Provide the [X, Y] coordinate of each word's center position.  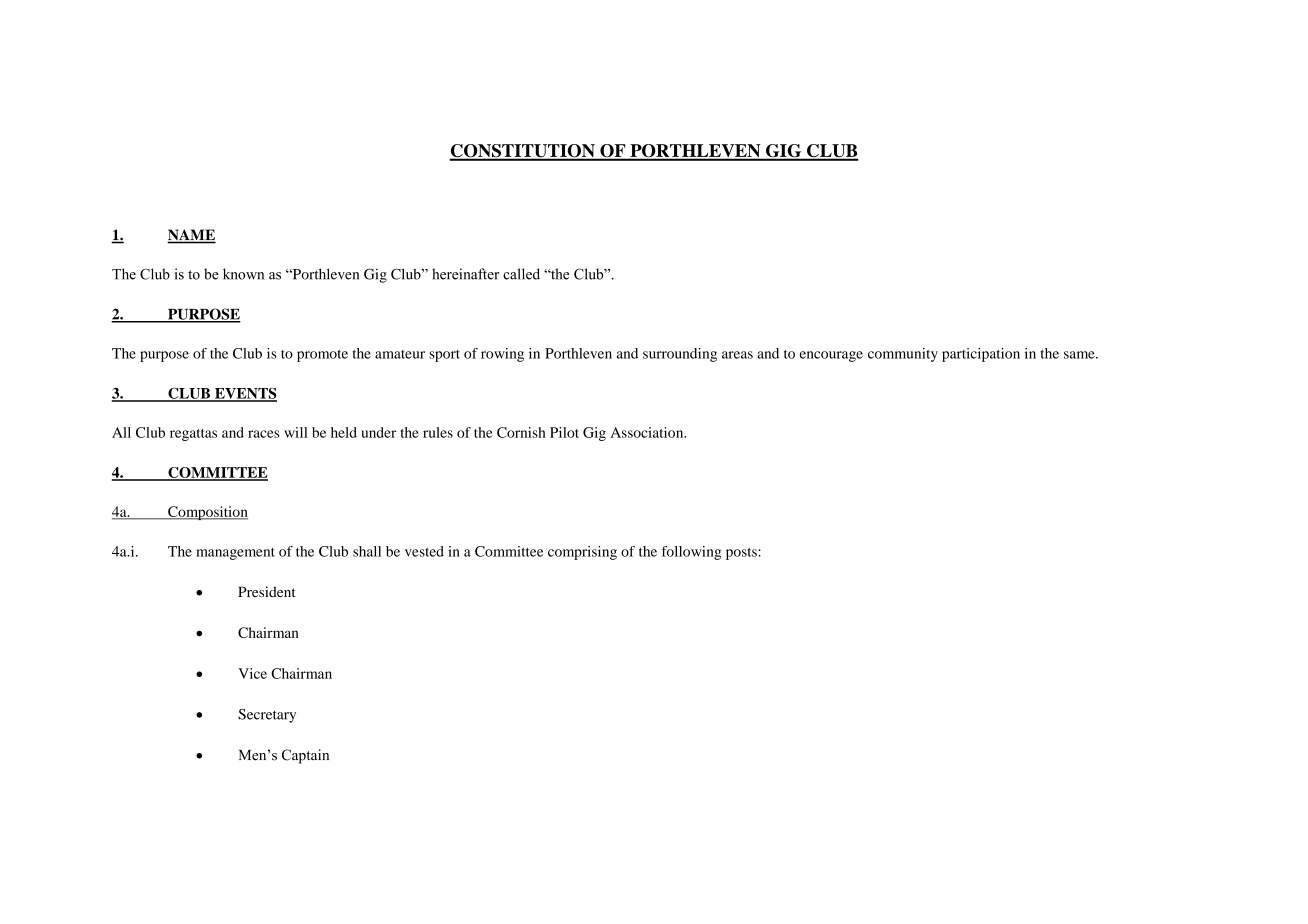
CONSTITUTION [523, 152]
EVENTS [245, 394]
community [903, 355]
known [243, 274]
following [691, 553]
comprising [582, 553]
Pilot [564, 432]
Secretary [267, 716]
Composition [207, 513]
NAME [191, 236]
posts [742, 554]
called [521, 274]
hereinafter [465, 274]
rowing [502, 355]
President [267, 591]
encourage [831, 356]
